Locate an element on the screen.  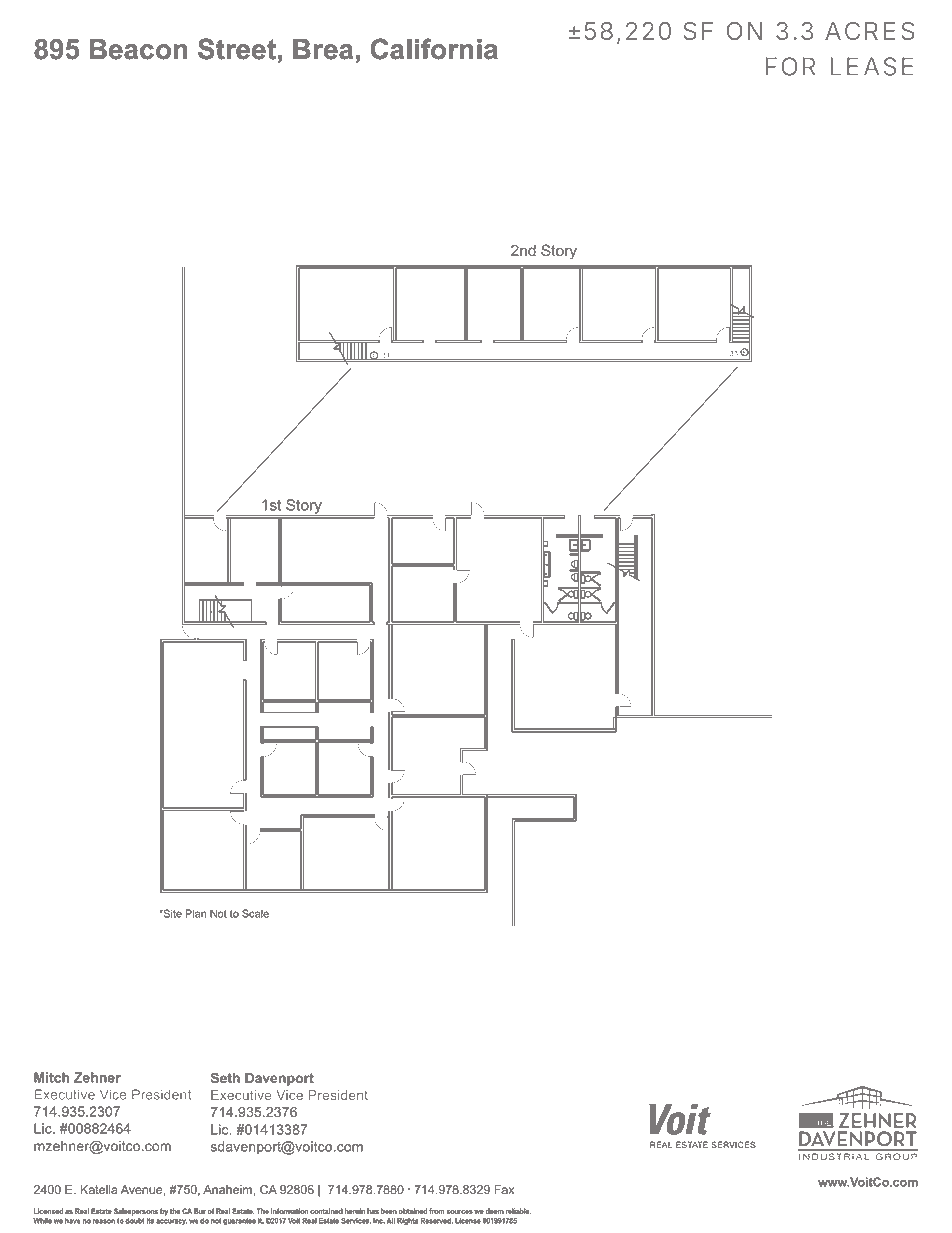
Street is located at coordinates (237, 49).
